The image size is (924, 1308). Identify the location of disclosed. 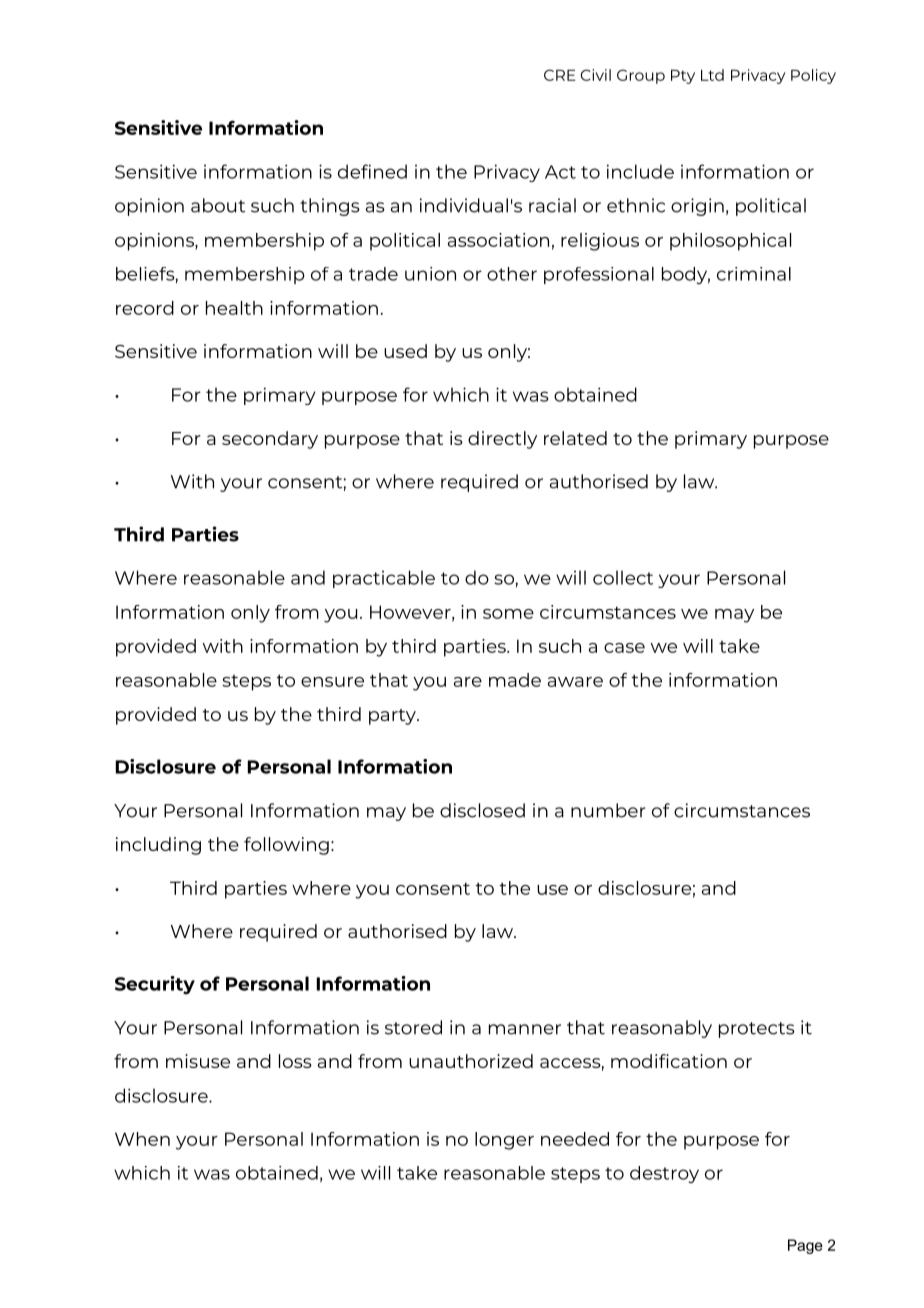
(482, 810).
